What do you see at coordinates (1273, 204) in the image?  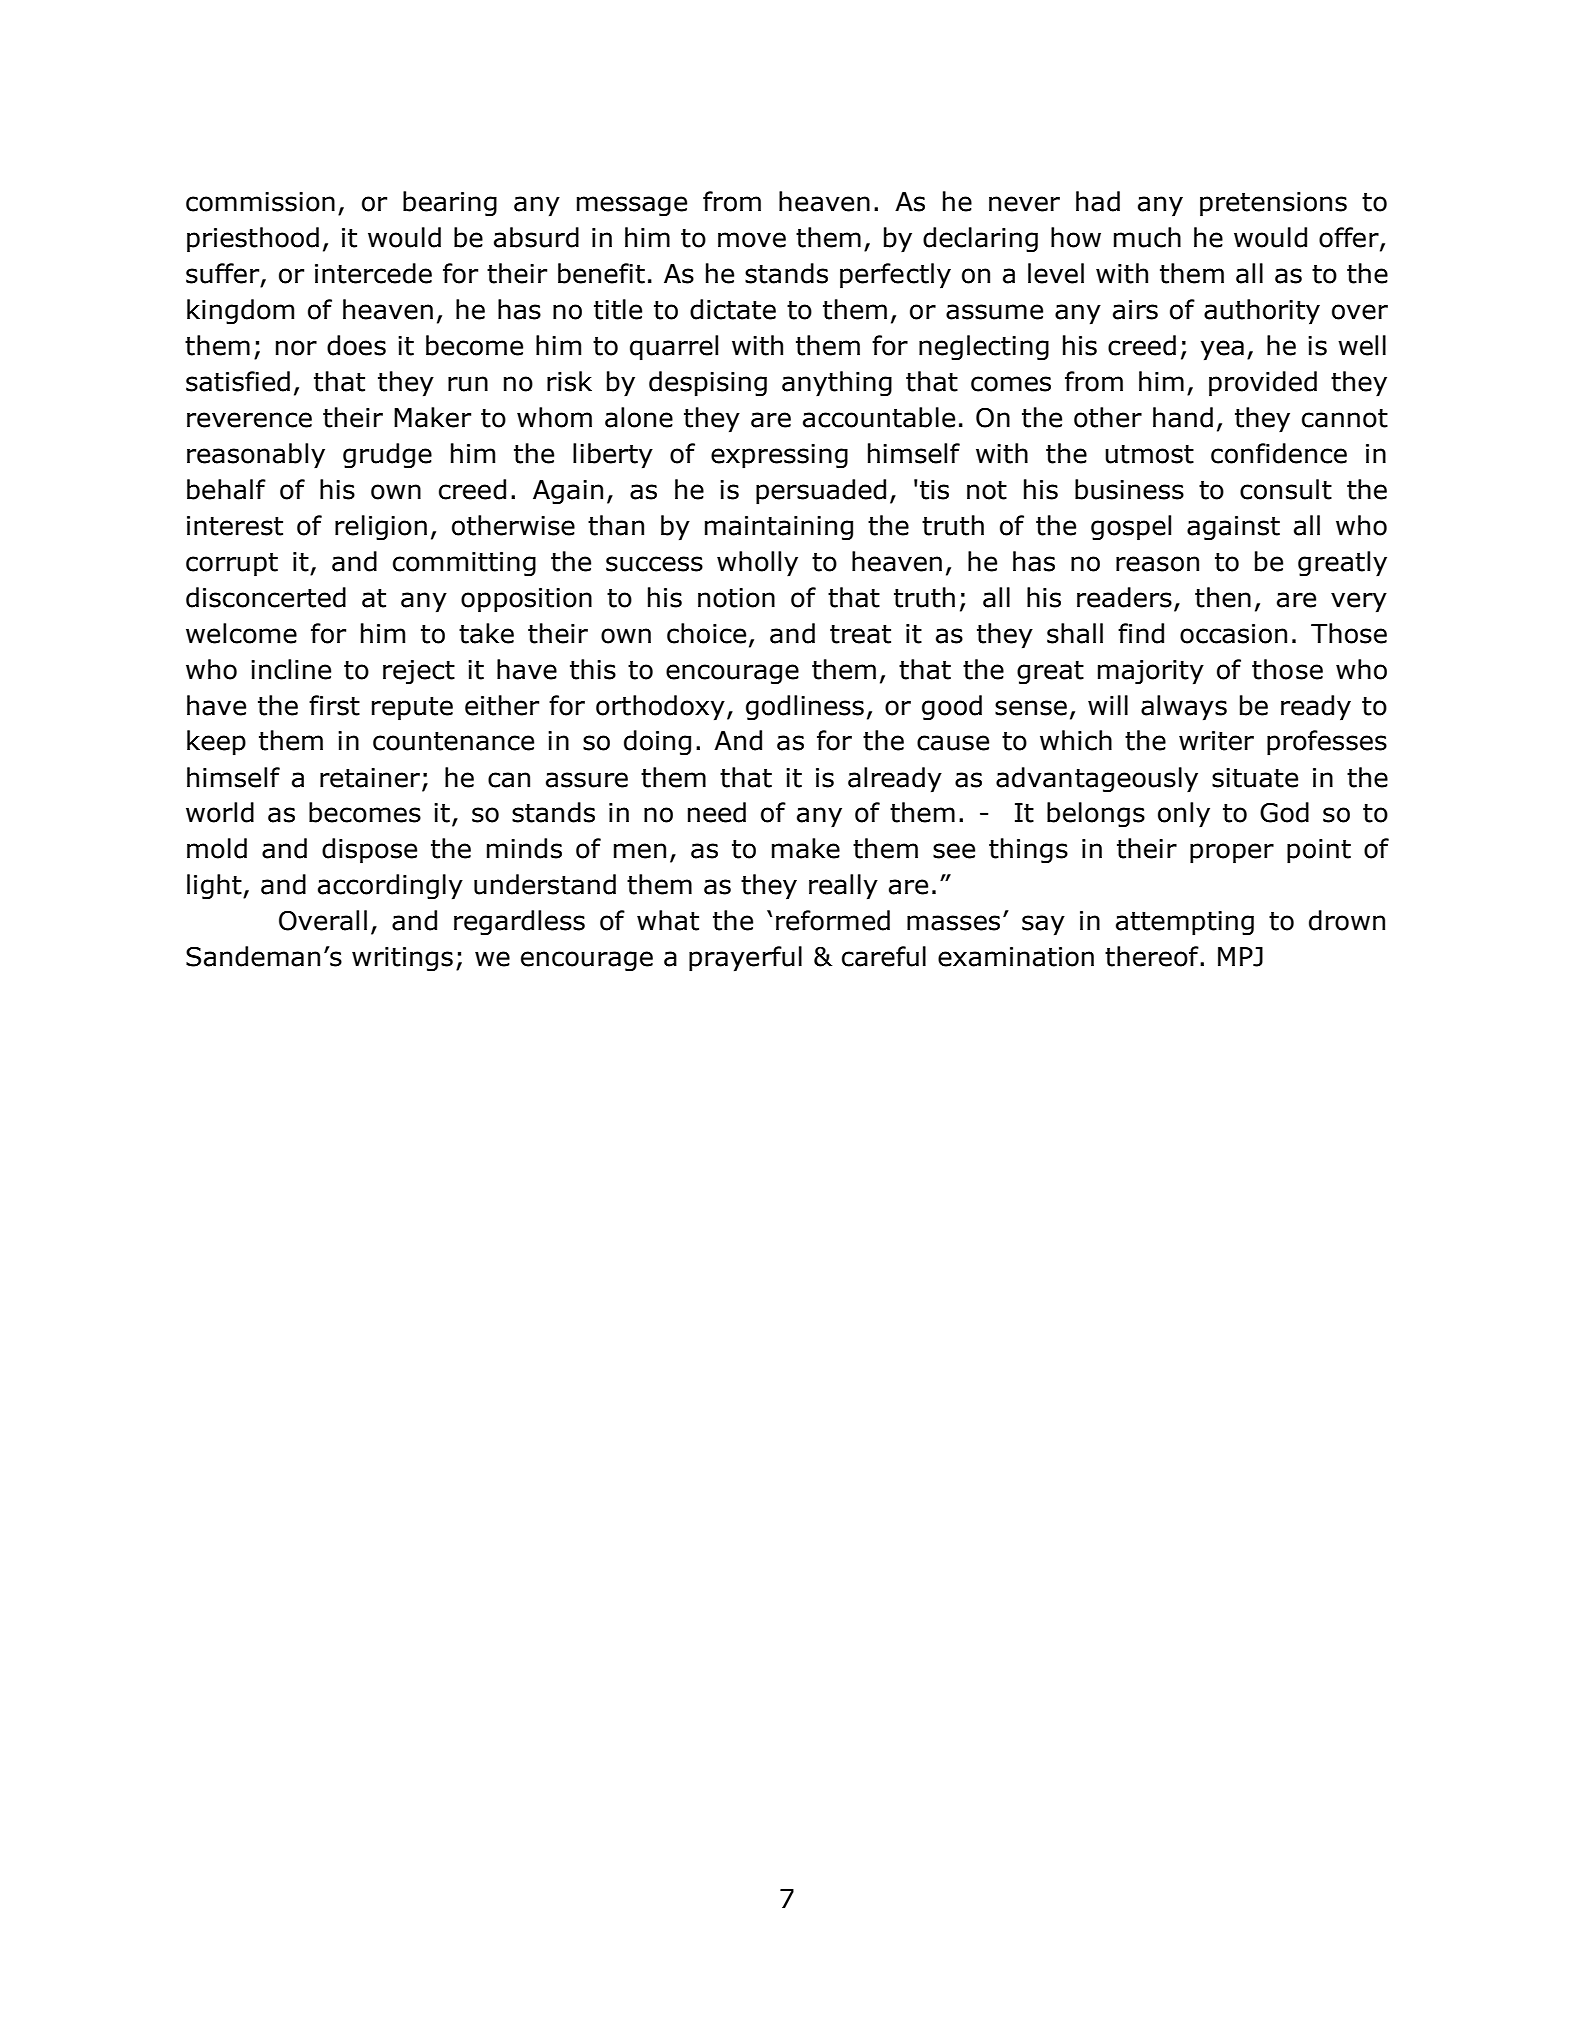 I see `pretensions` at bounding box center [1273, 204].
